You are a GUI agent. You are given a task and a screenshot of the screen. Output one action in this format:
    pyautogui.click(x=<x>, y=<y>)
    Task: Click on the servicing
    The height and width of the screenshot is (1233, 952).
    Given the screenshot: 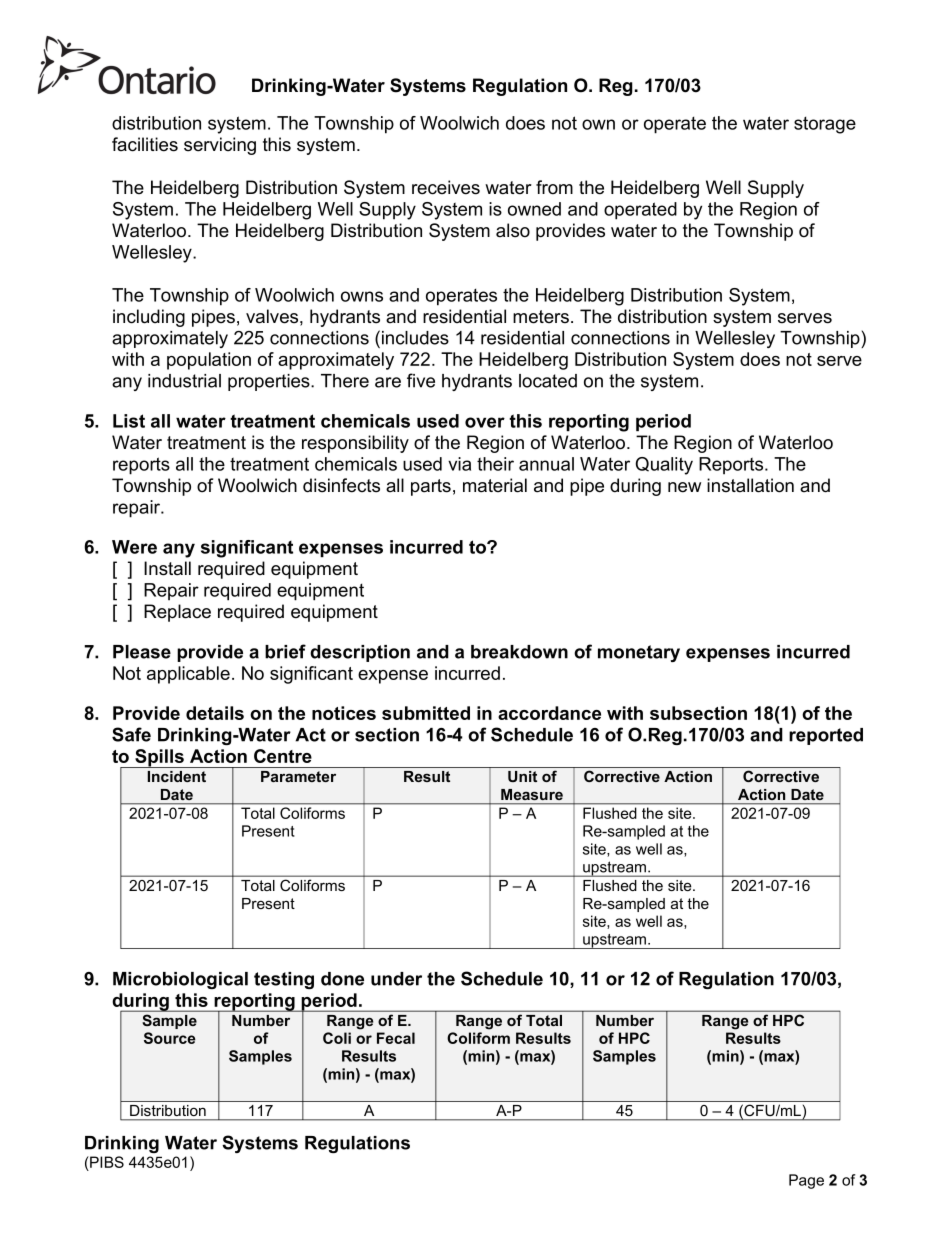 What is the action you would take?
    pyautogui.click(x=220, y=146)
